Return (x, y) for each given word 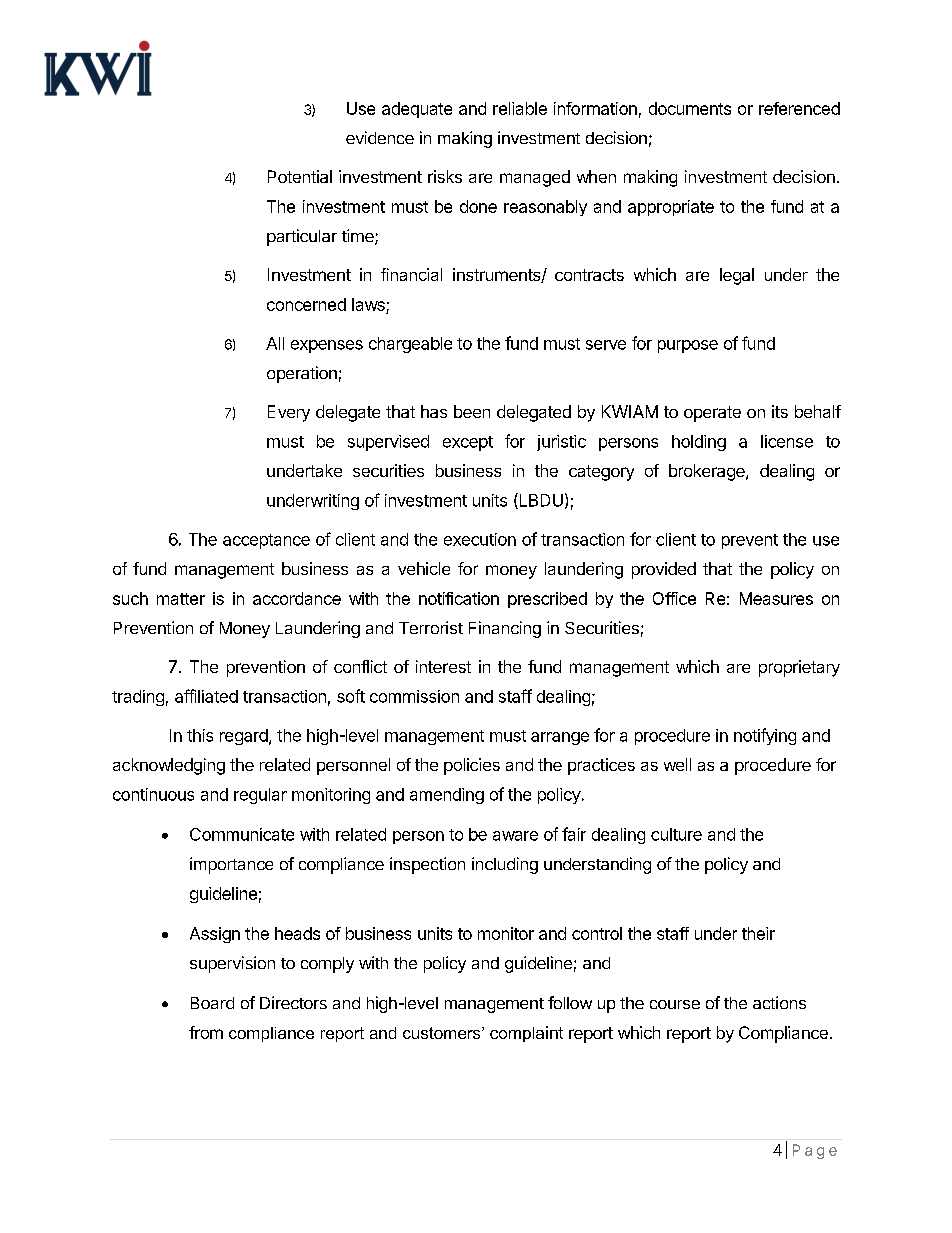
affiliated (206, 696)
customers (443, 1033)
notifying (765, 736)
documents (690, 108)
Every (289, 413)
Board (212, 1003)
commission (414, 696)
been (472, 411)
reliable (520, 108)
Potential (300, 176)
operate (712, 414)
